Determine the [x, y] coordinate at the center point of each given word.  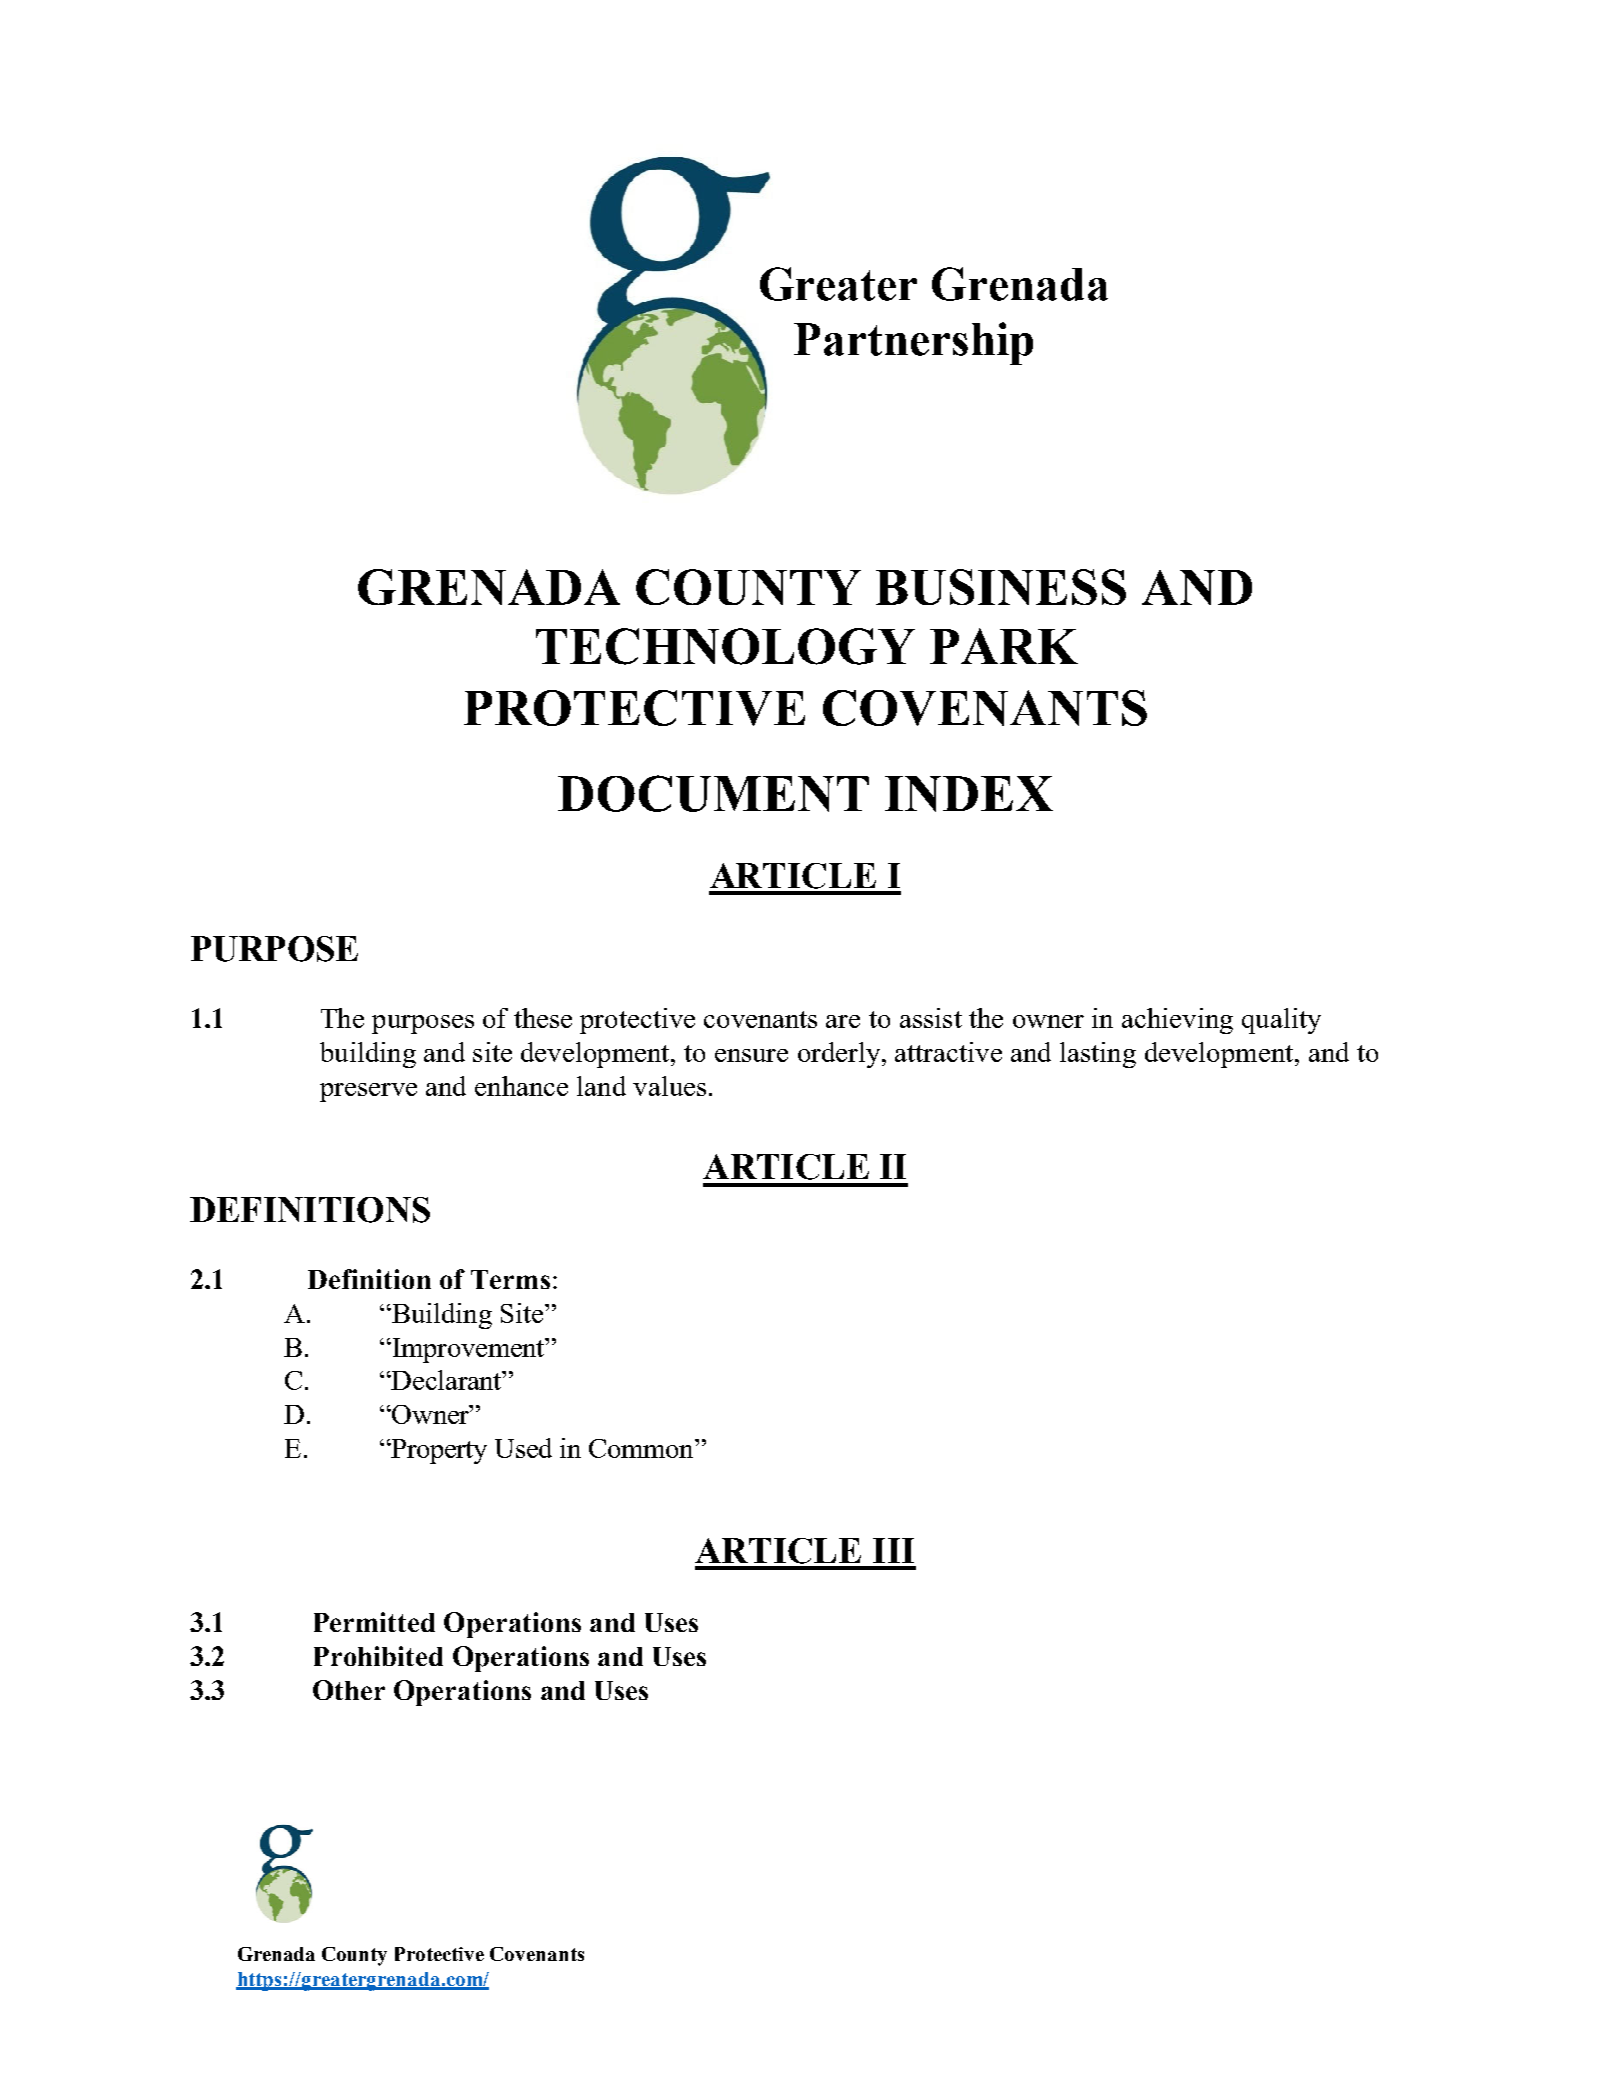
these [543, 1018]
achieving [1177, 1021]
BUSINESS [1001, 587]
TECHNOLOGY [725, 646]
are [843, 1021]
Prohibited [378, 1656]
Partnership [913, 343]
